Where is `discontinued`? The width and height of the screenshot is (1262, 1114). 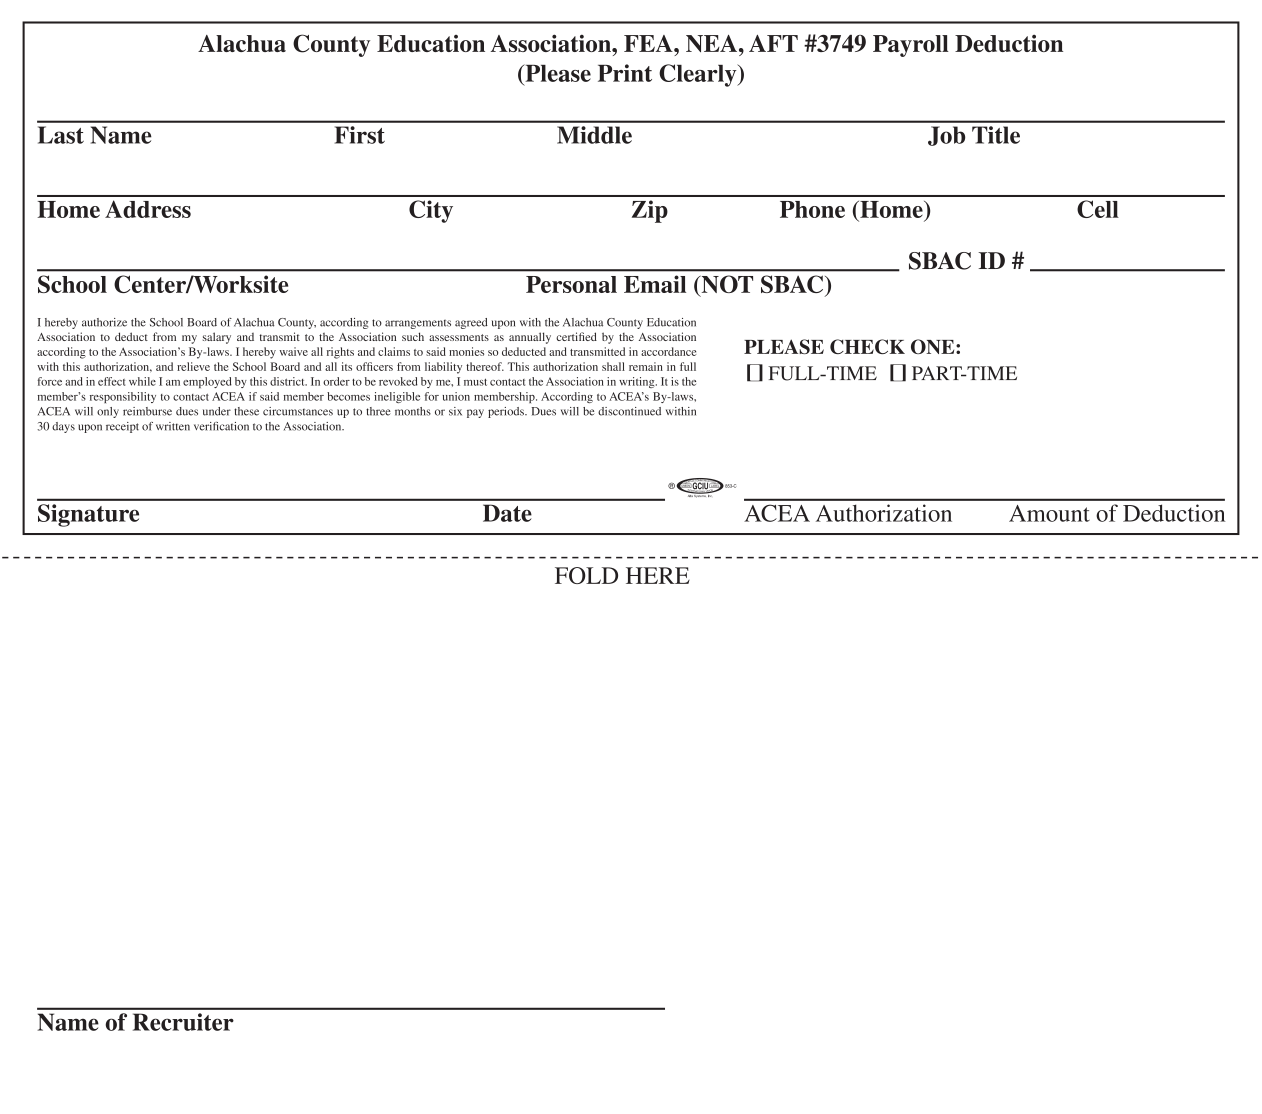 discontinued is located at coordinates (629, 411).
